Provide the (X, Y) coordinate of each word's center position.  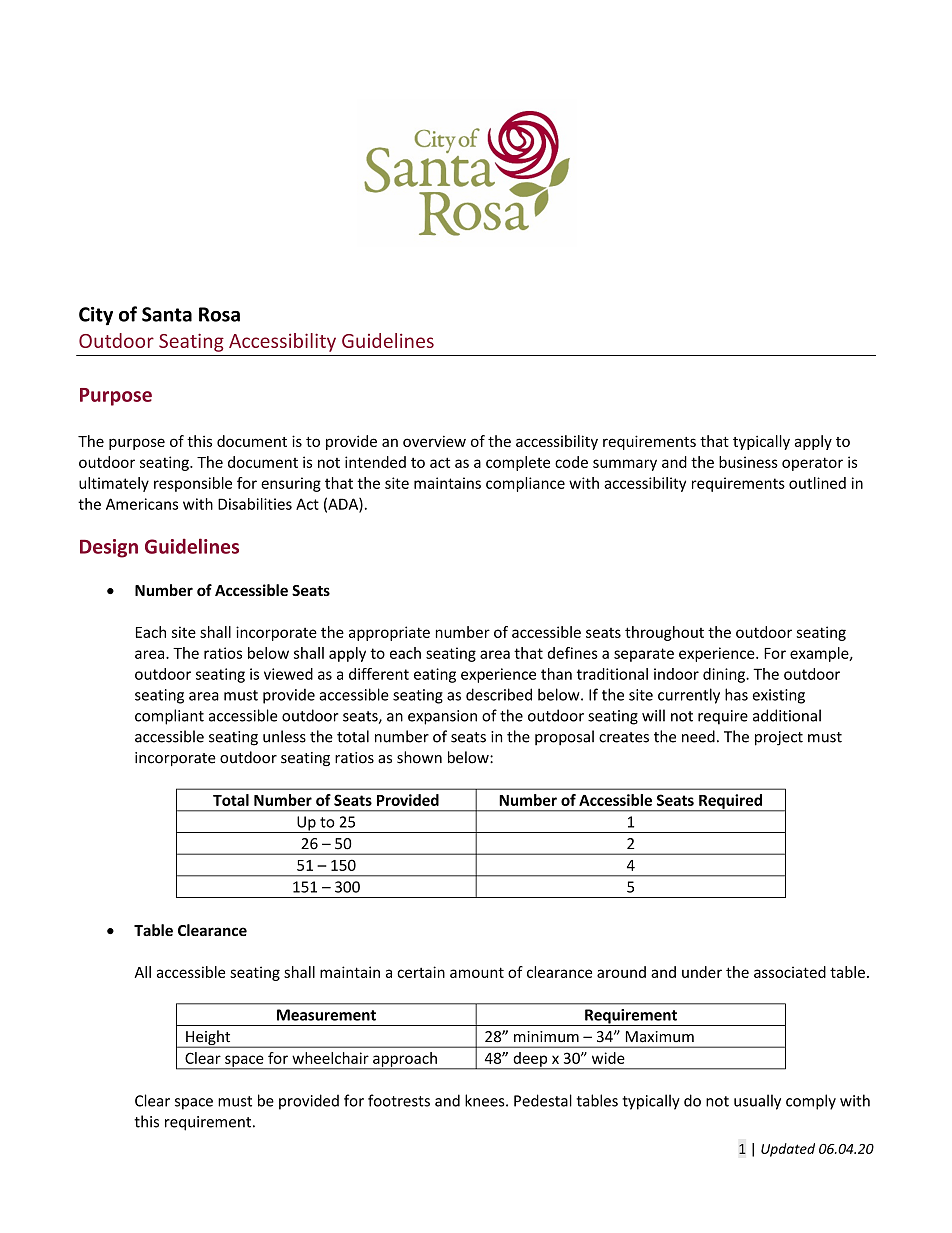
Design (109, 548)
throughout (664, 633)
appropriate (389, 633)
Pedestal (543, 1100)
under (702, 972)
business (748, 462)
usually (757, 1102)
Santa (167, 314)
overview (434, 441)
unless (284, 736)
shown (419, 757)
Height (208, 1039)
